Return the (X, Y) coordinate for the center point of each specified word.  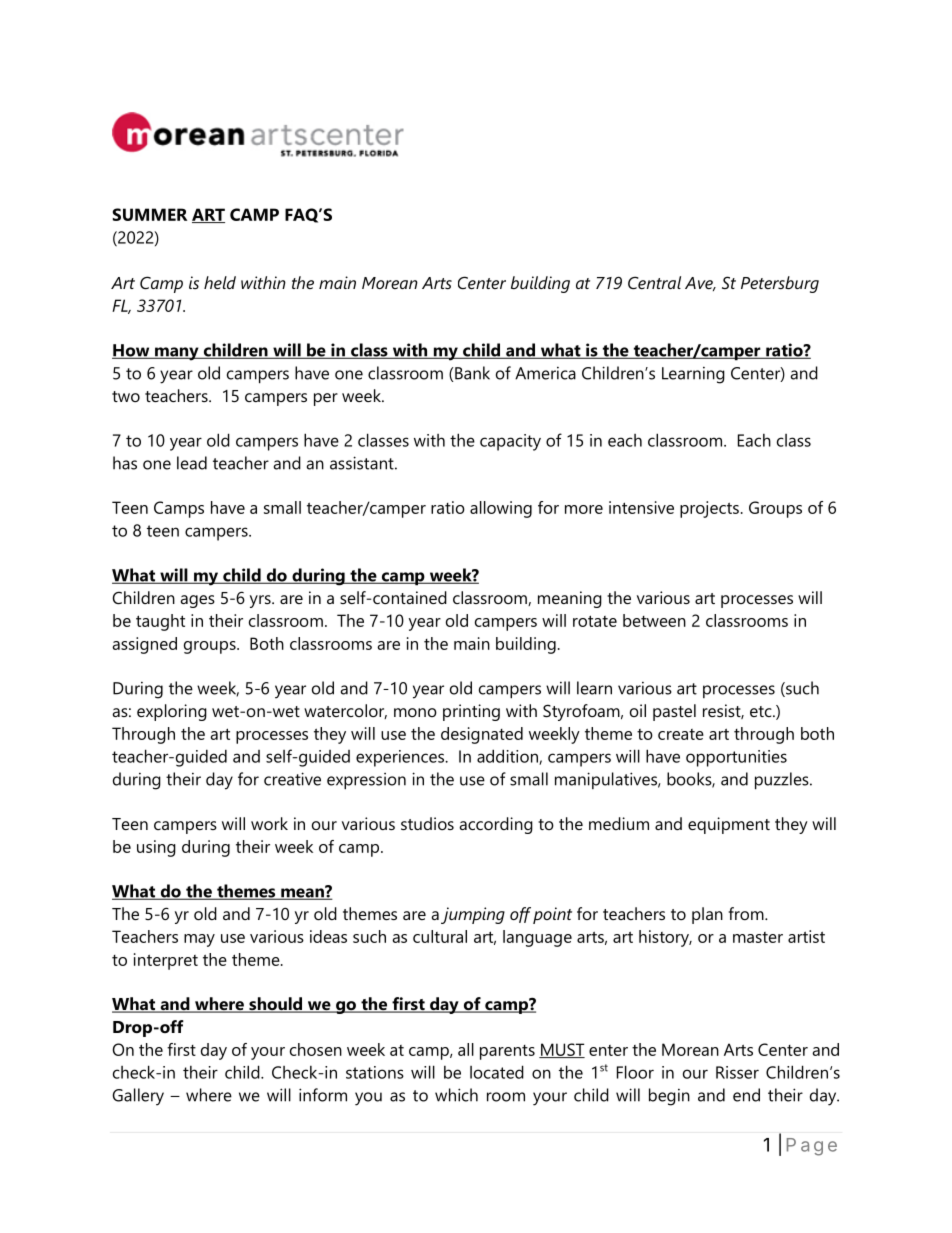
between (654, 620)
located (497, 1072)
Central (654, 282)
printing (471, 712)
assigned (144, 645)
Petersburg (780, 284)
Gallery (138, 1097)
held (220, 282)
